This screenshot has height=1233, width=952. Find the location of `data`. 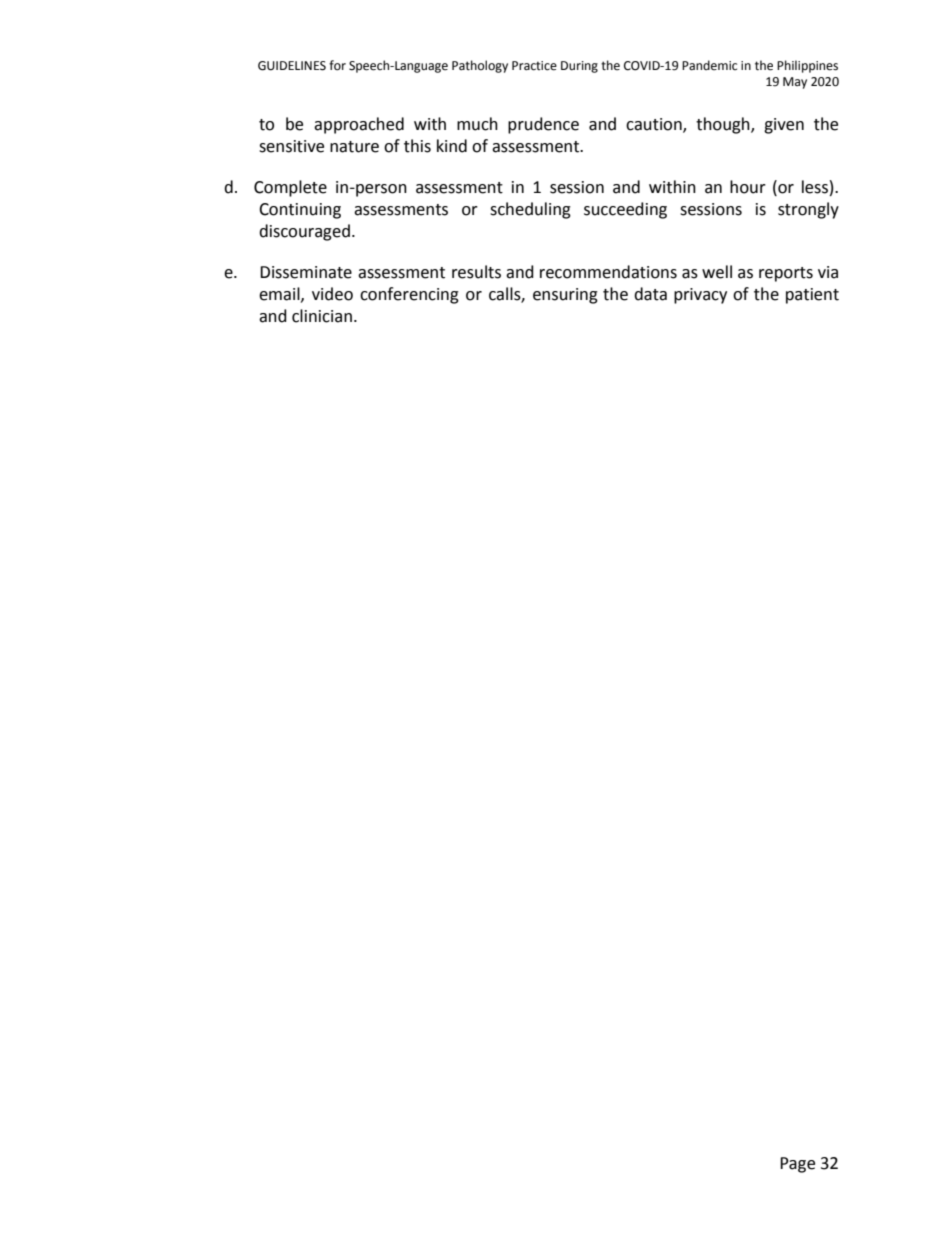

data is located at coordinates (650, 294).
